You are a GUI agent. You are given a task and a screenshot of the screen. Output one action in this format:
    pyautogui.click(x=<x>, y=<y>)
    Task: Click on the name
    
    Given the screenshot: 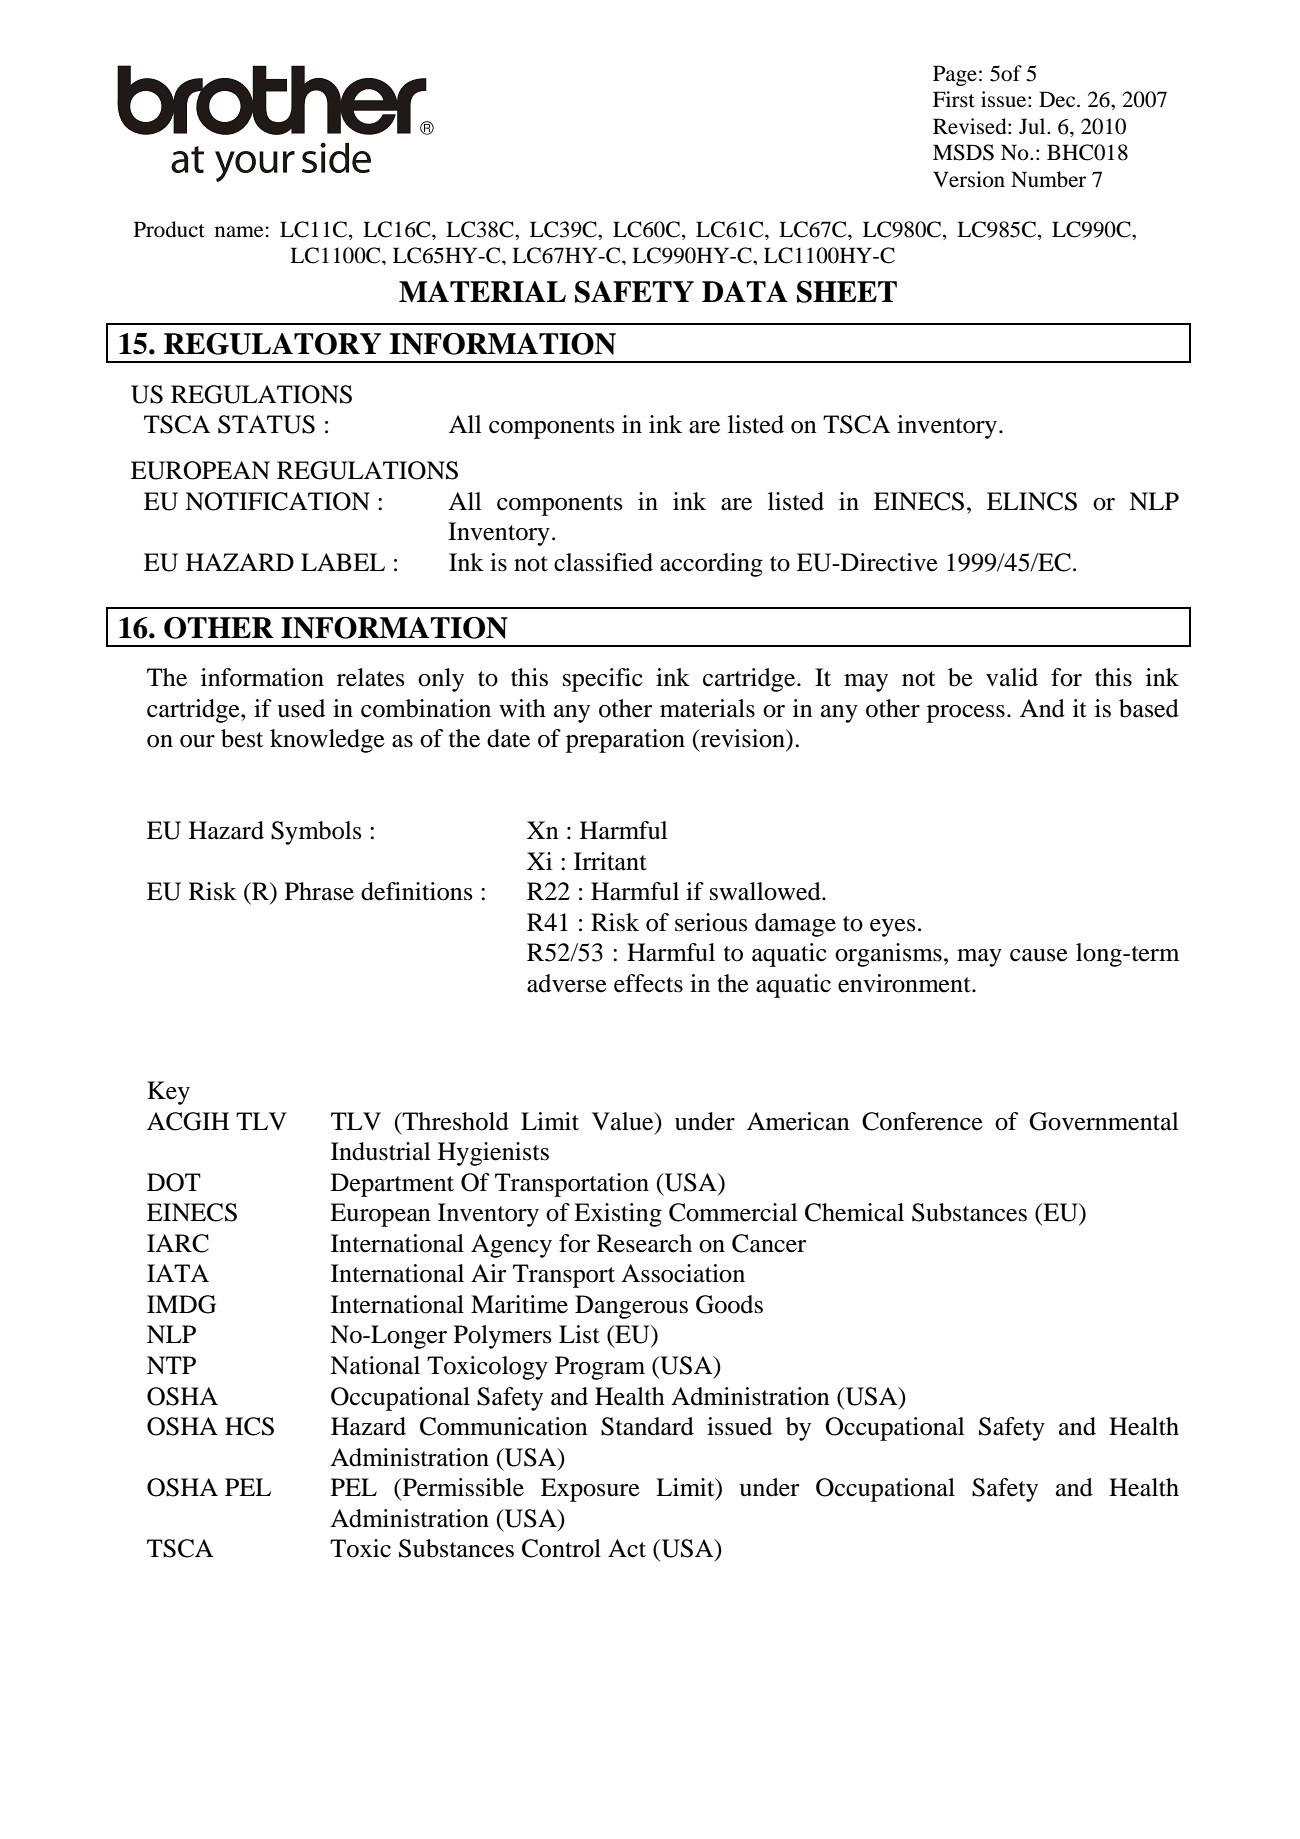 What is the action you would take?
    pyautogui.click(x=239, y=232)
